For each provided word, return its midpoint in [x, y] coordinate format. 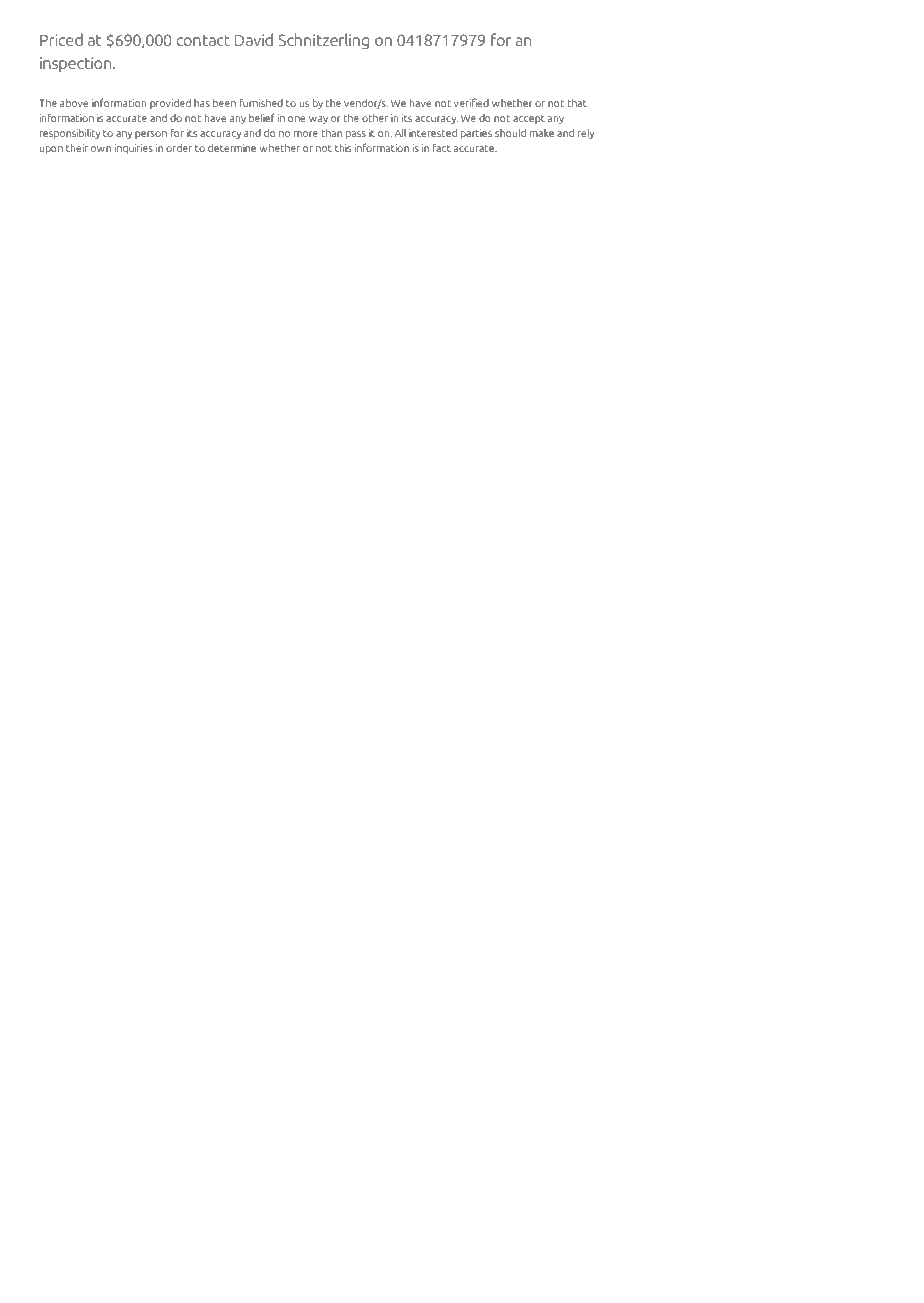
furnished [261, 102]
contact [203, 40]
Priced [61, 39]
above [74, 103]
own [101, 149]
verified [471, 102]
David [254, 39]
